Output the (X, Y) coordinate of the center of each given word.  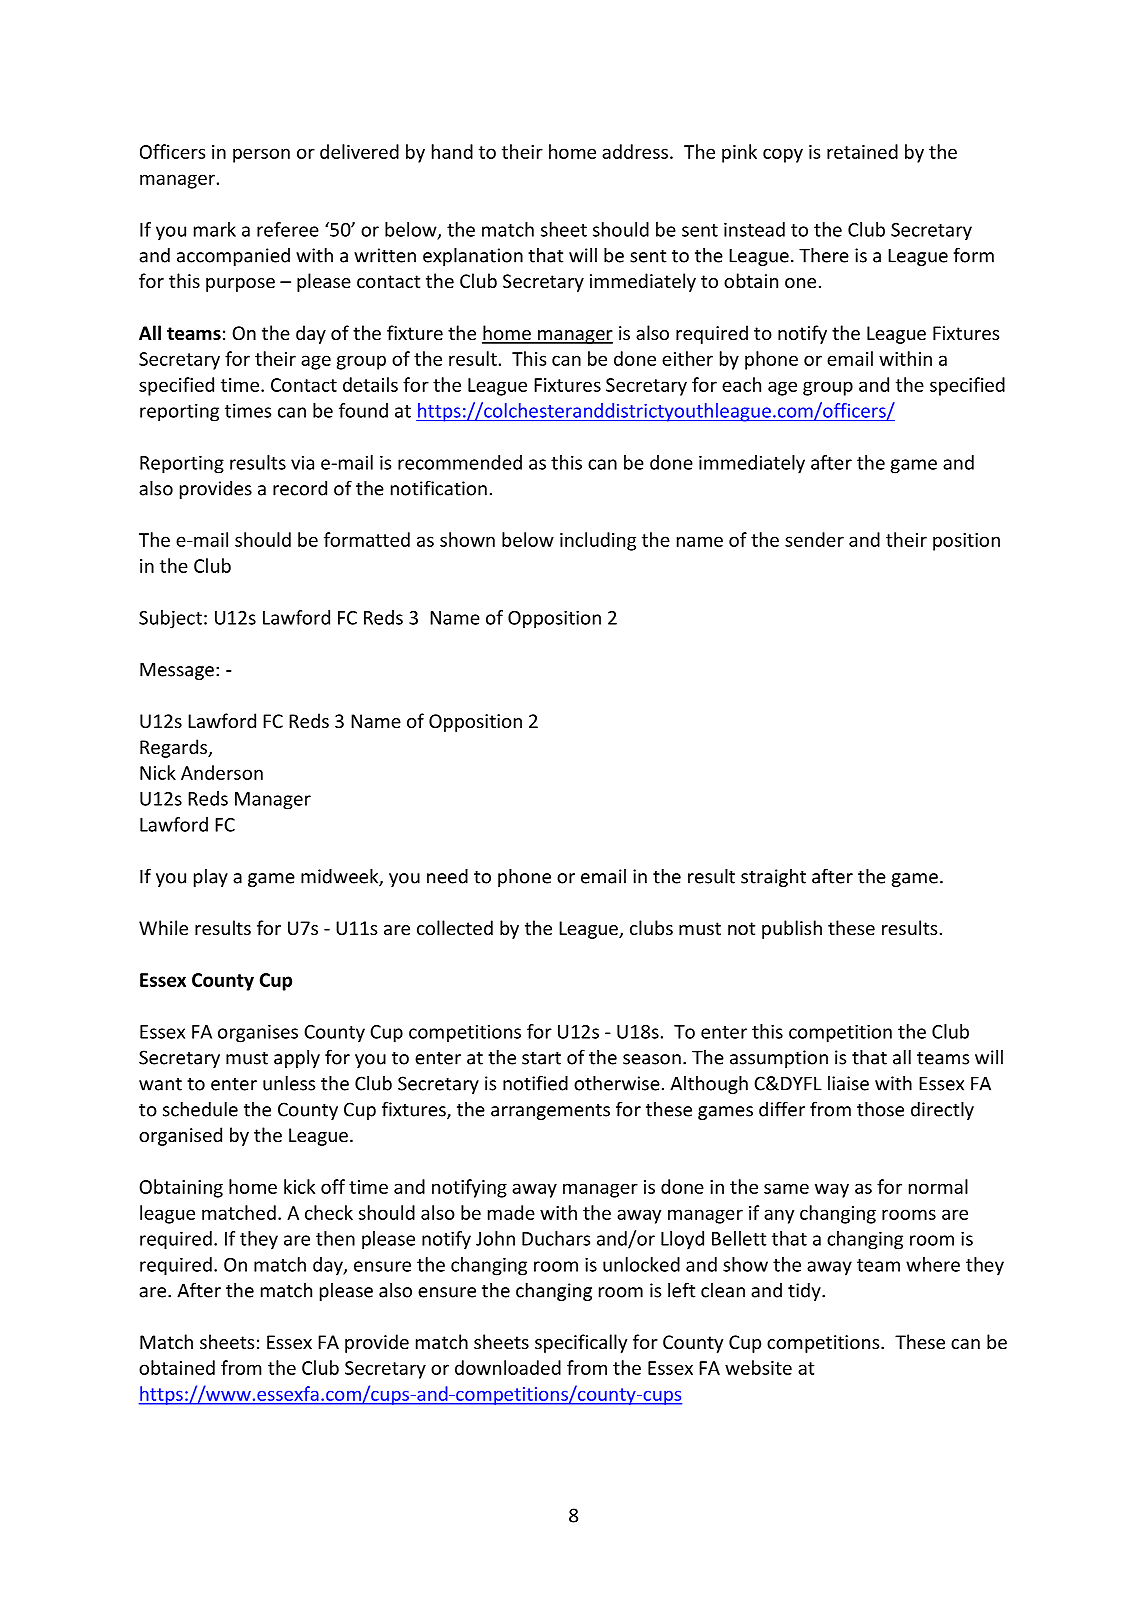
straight (773, 878)
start (541, 1058)
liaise (848, 1083)
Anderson (222, 772)
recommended (460, 462)
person (261, 155)
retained (862, 151)
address (635, 151)
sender (814, 539)
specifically (581, 1343)
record (300, 488)
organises (258, 1033)
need (447, 876)
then (335, 1238)
